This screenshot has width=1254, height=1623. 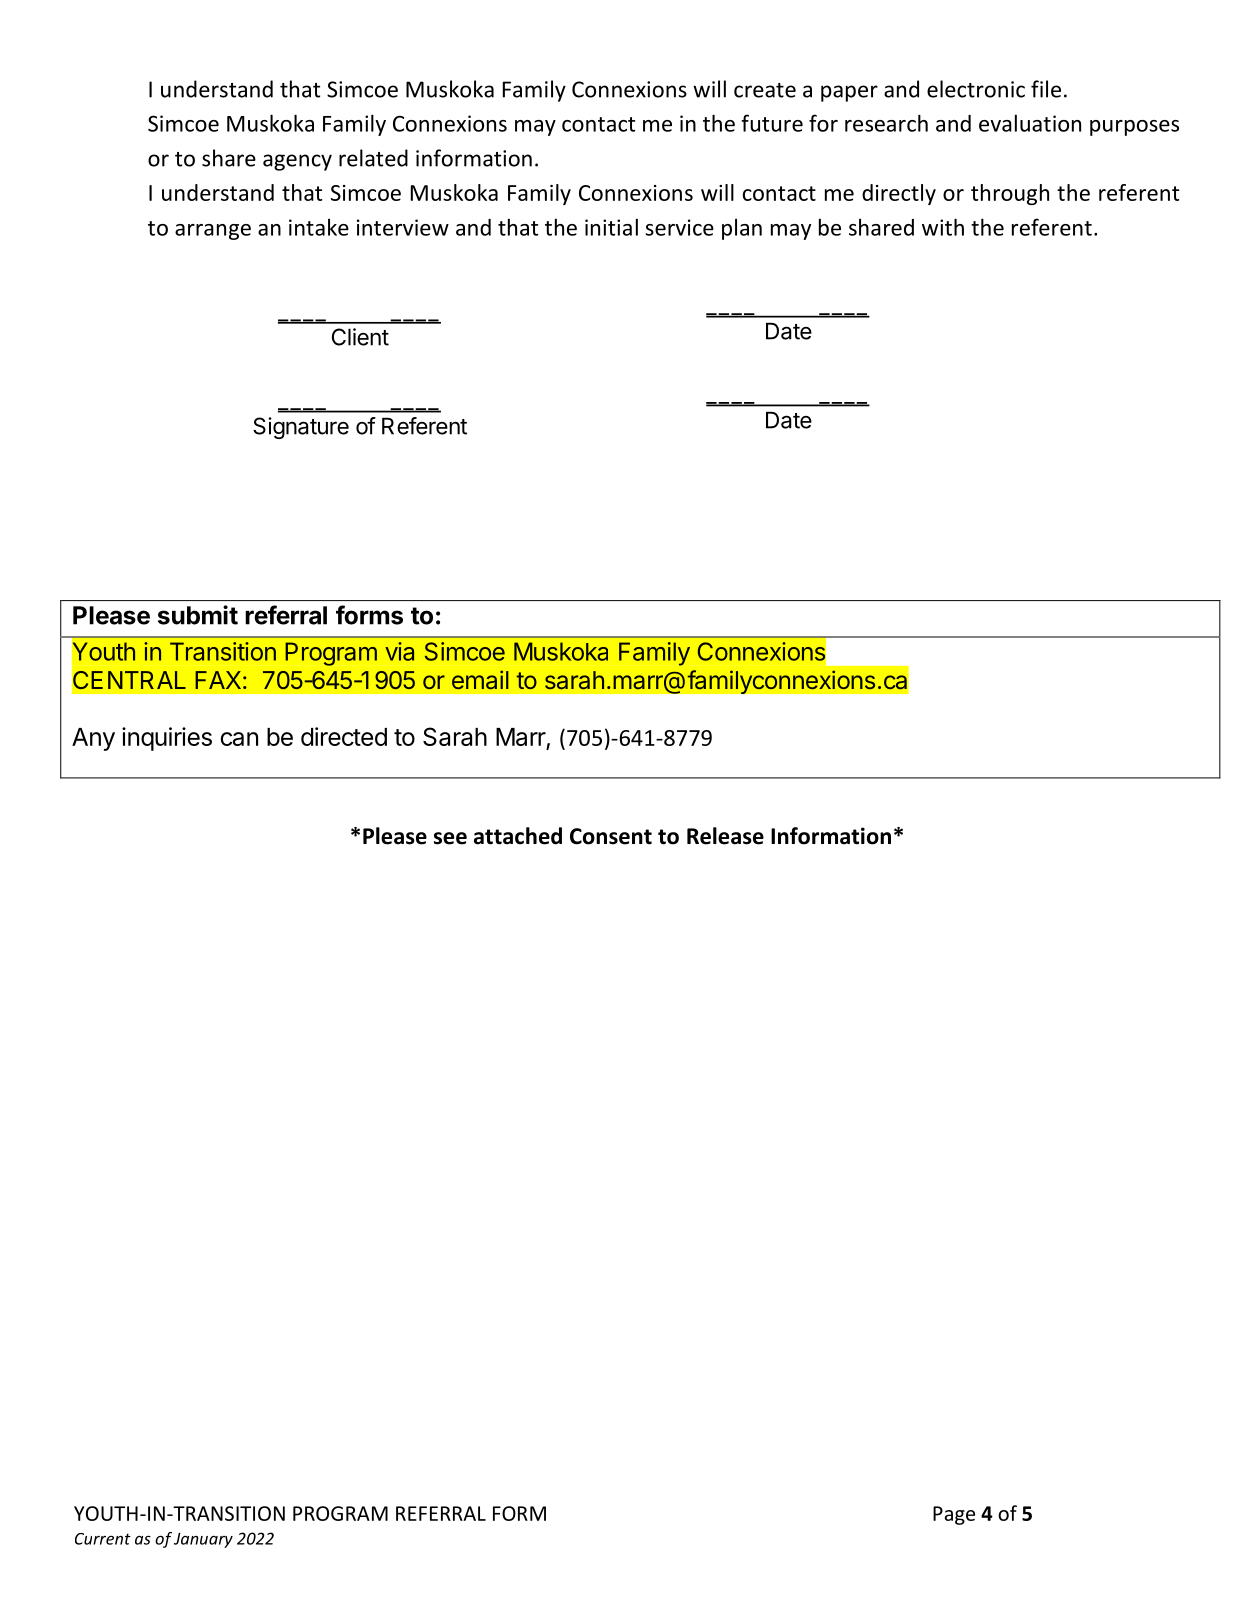 I want to click on can, so click(x=239, y=739).
